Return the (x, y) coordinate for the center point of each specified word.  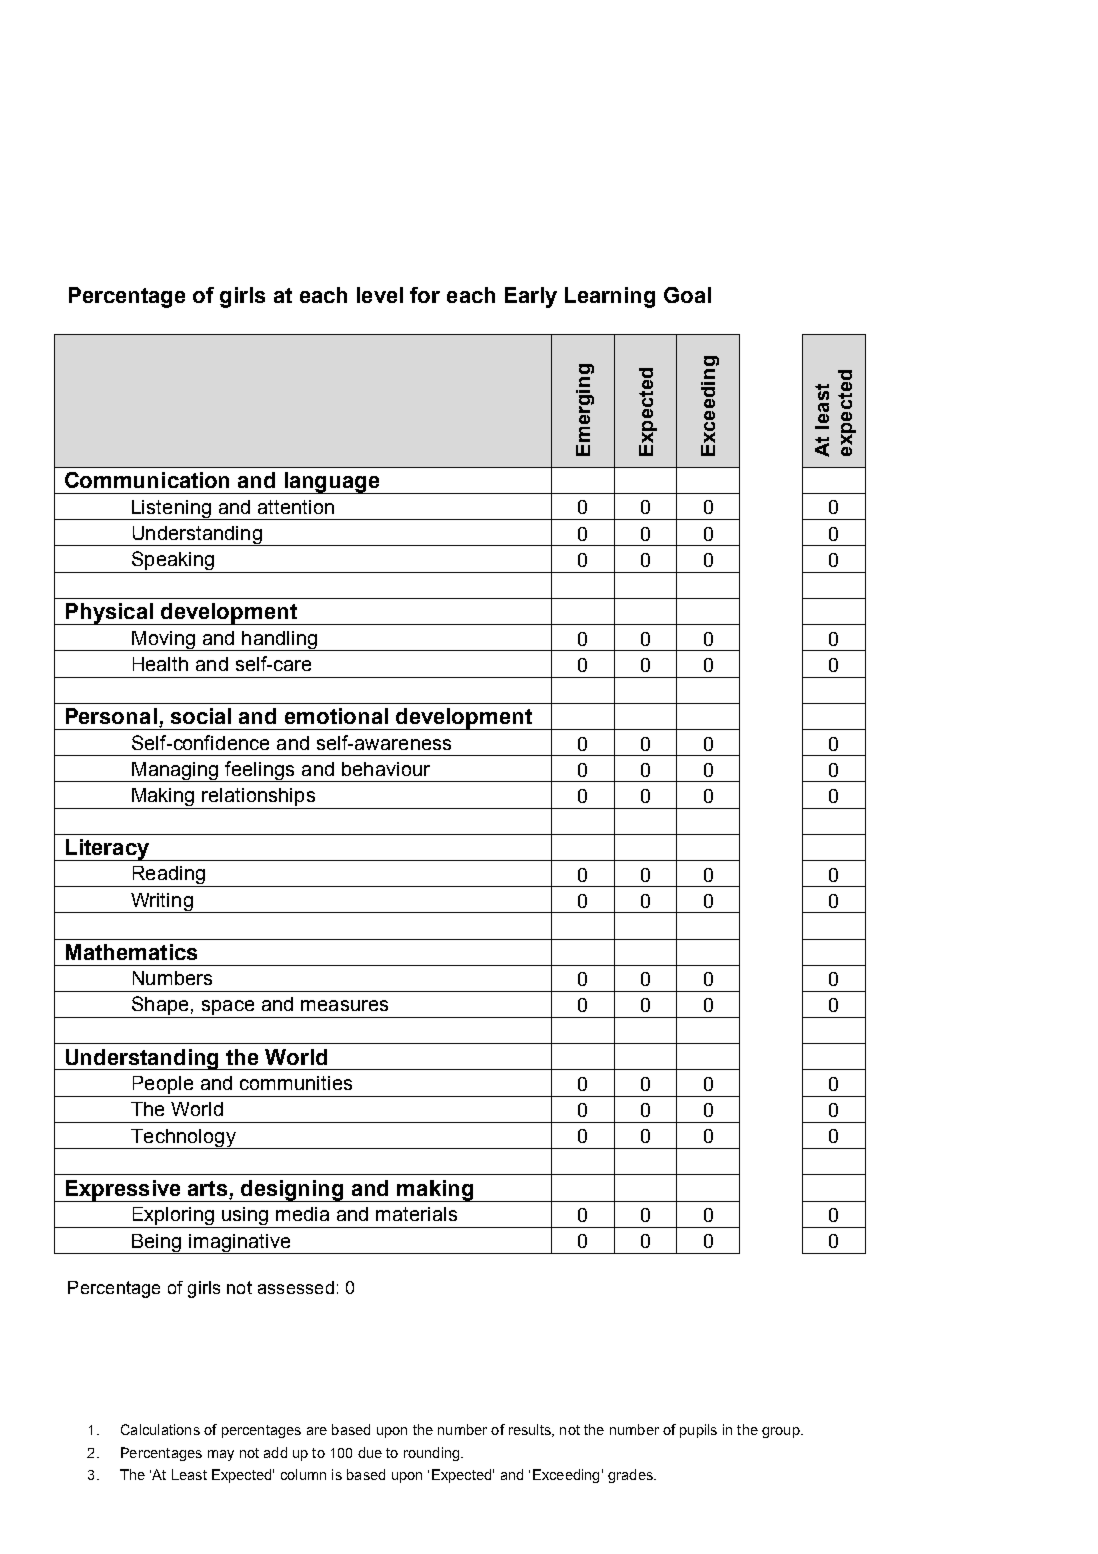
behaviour (386, 769)
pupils (698, 1431)
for (425, 295)
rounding (433, 1454)
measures (344, 1005)
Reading (168, 876)
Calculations (160, 1429)
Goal (687, 295)
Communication (147, 480)
